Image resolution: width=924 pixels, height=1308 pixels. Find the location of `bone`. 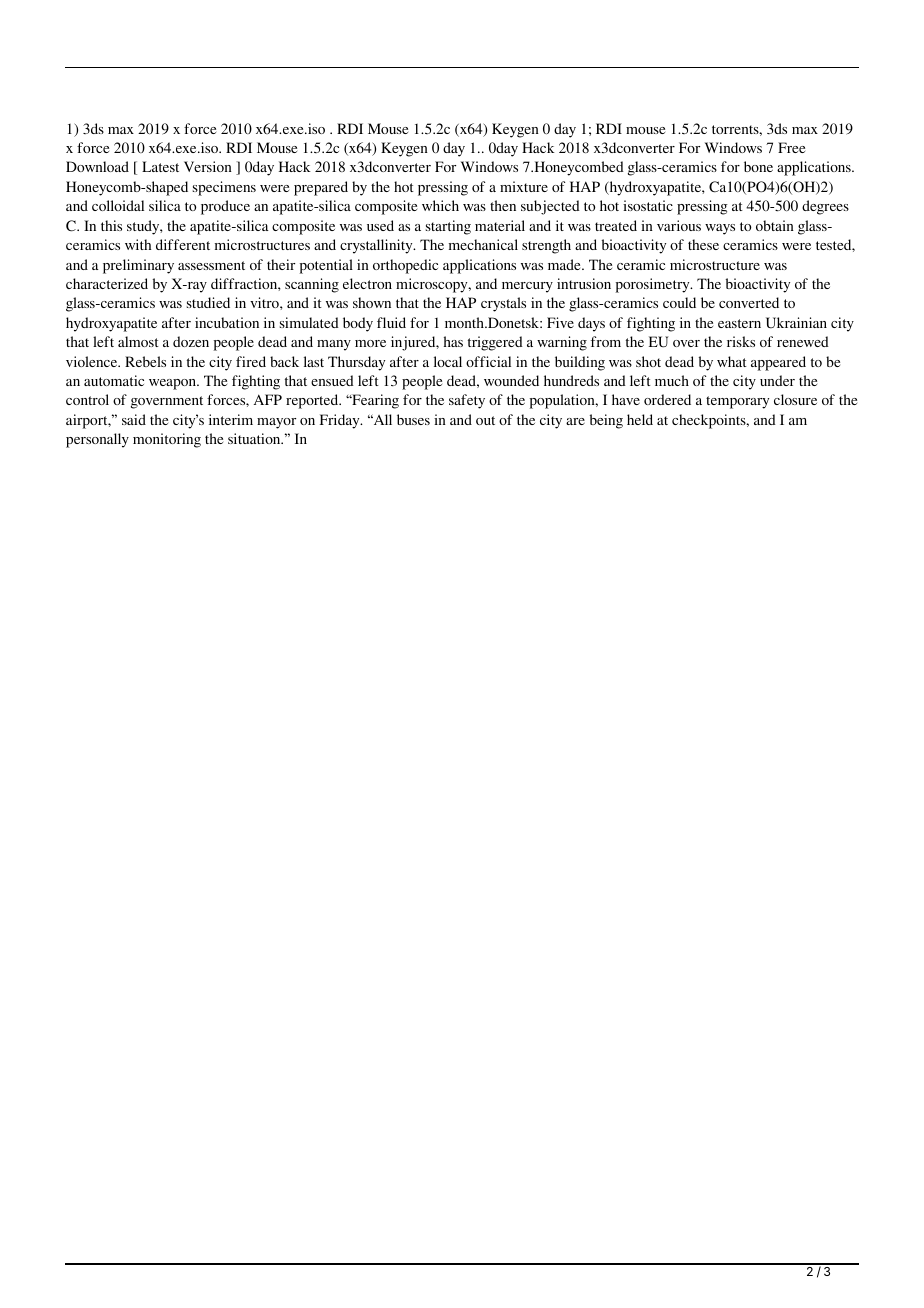

bone is located at coordinates (758, 166).
